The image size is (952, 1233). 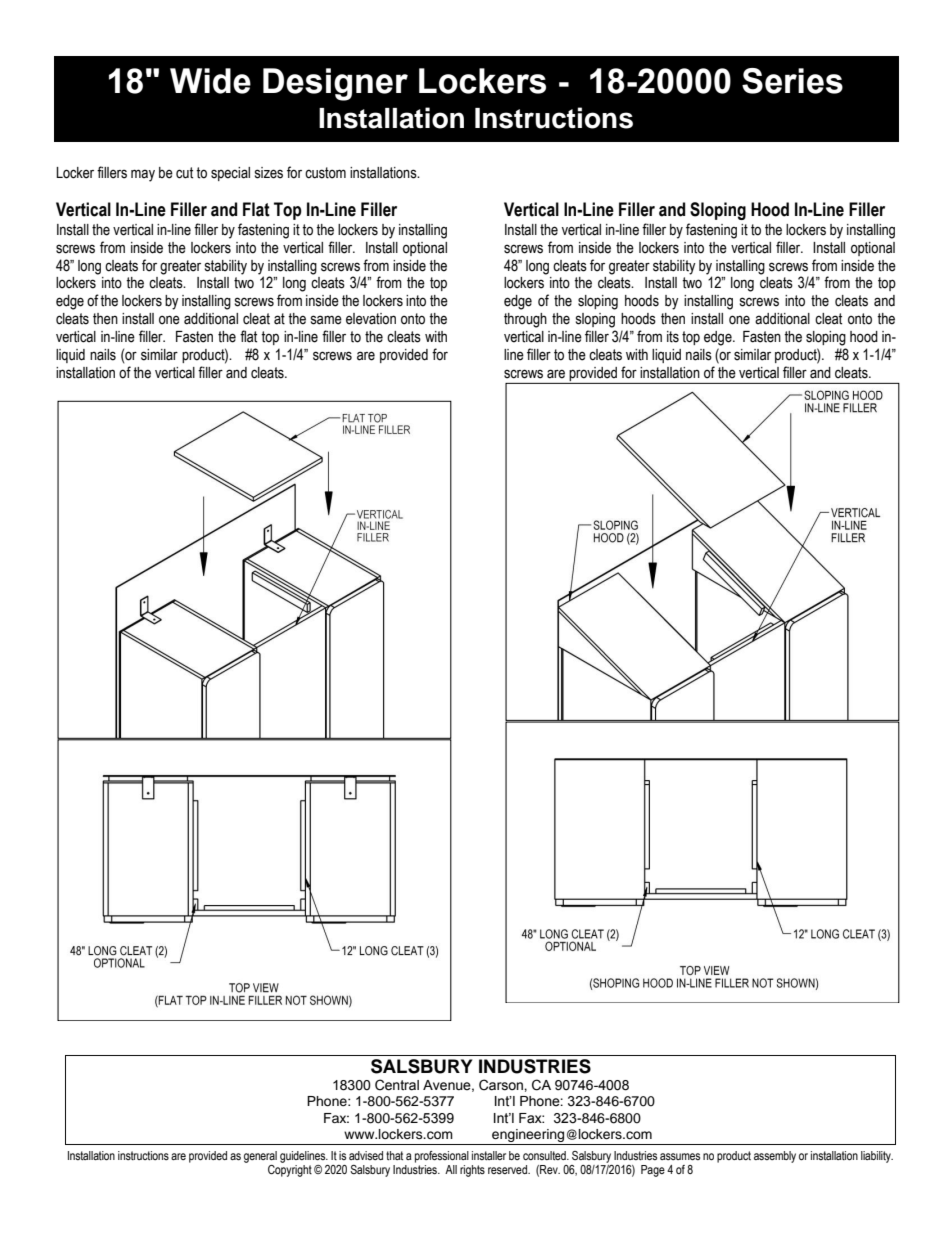 What do you see at coordinates (260, 1157) in the screenshot?
I see `general` at bounding box center [260, 1157].
